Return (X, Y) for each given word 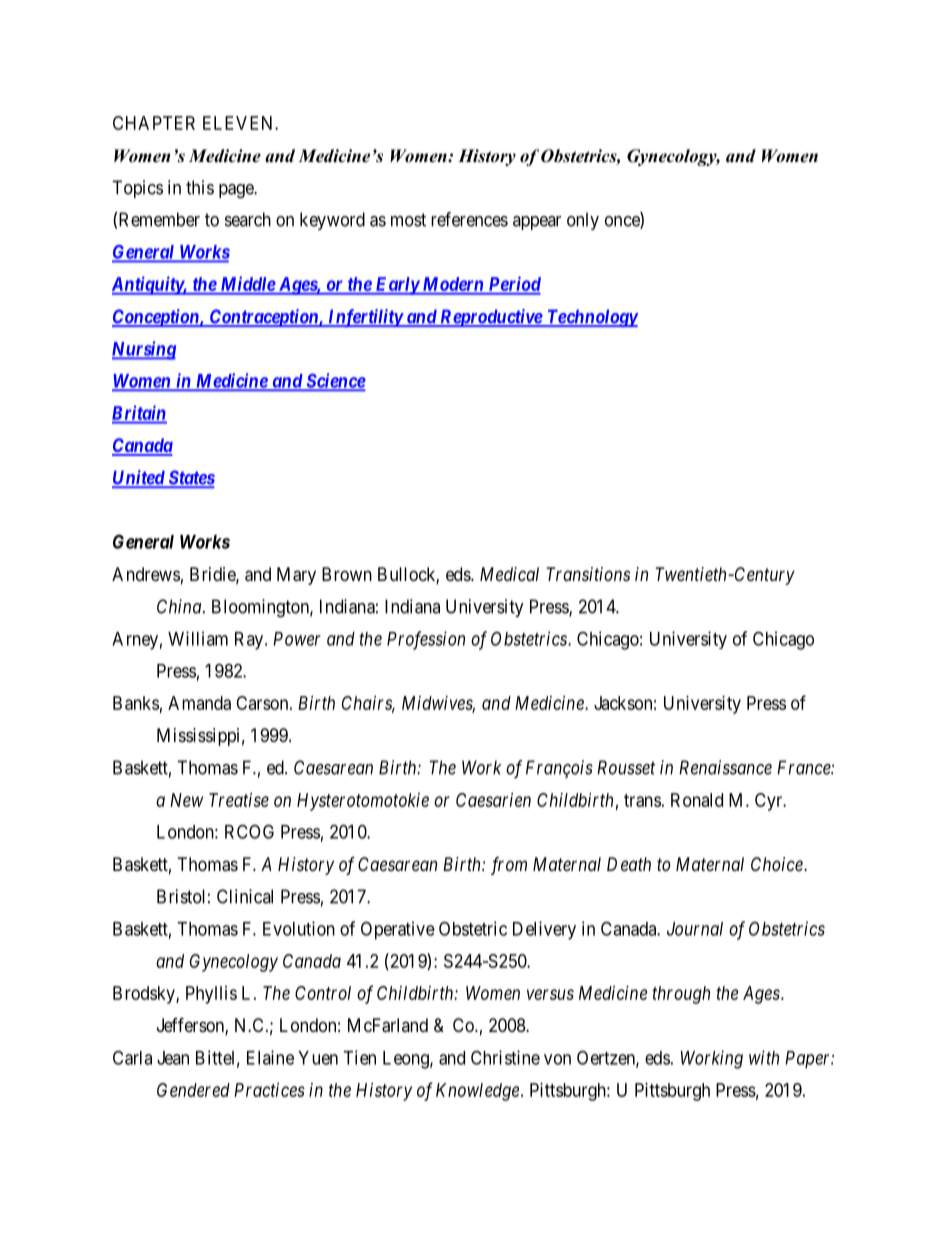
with (764, 1057)
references (469, 219)
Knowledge (477, 1092)
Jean (173, 1058)
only (583, 221)
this (200, 187)
